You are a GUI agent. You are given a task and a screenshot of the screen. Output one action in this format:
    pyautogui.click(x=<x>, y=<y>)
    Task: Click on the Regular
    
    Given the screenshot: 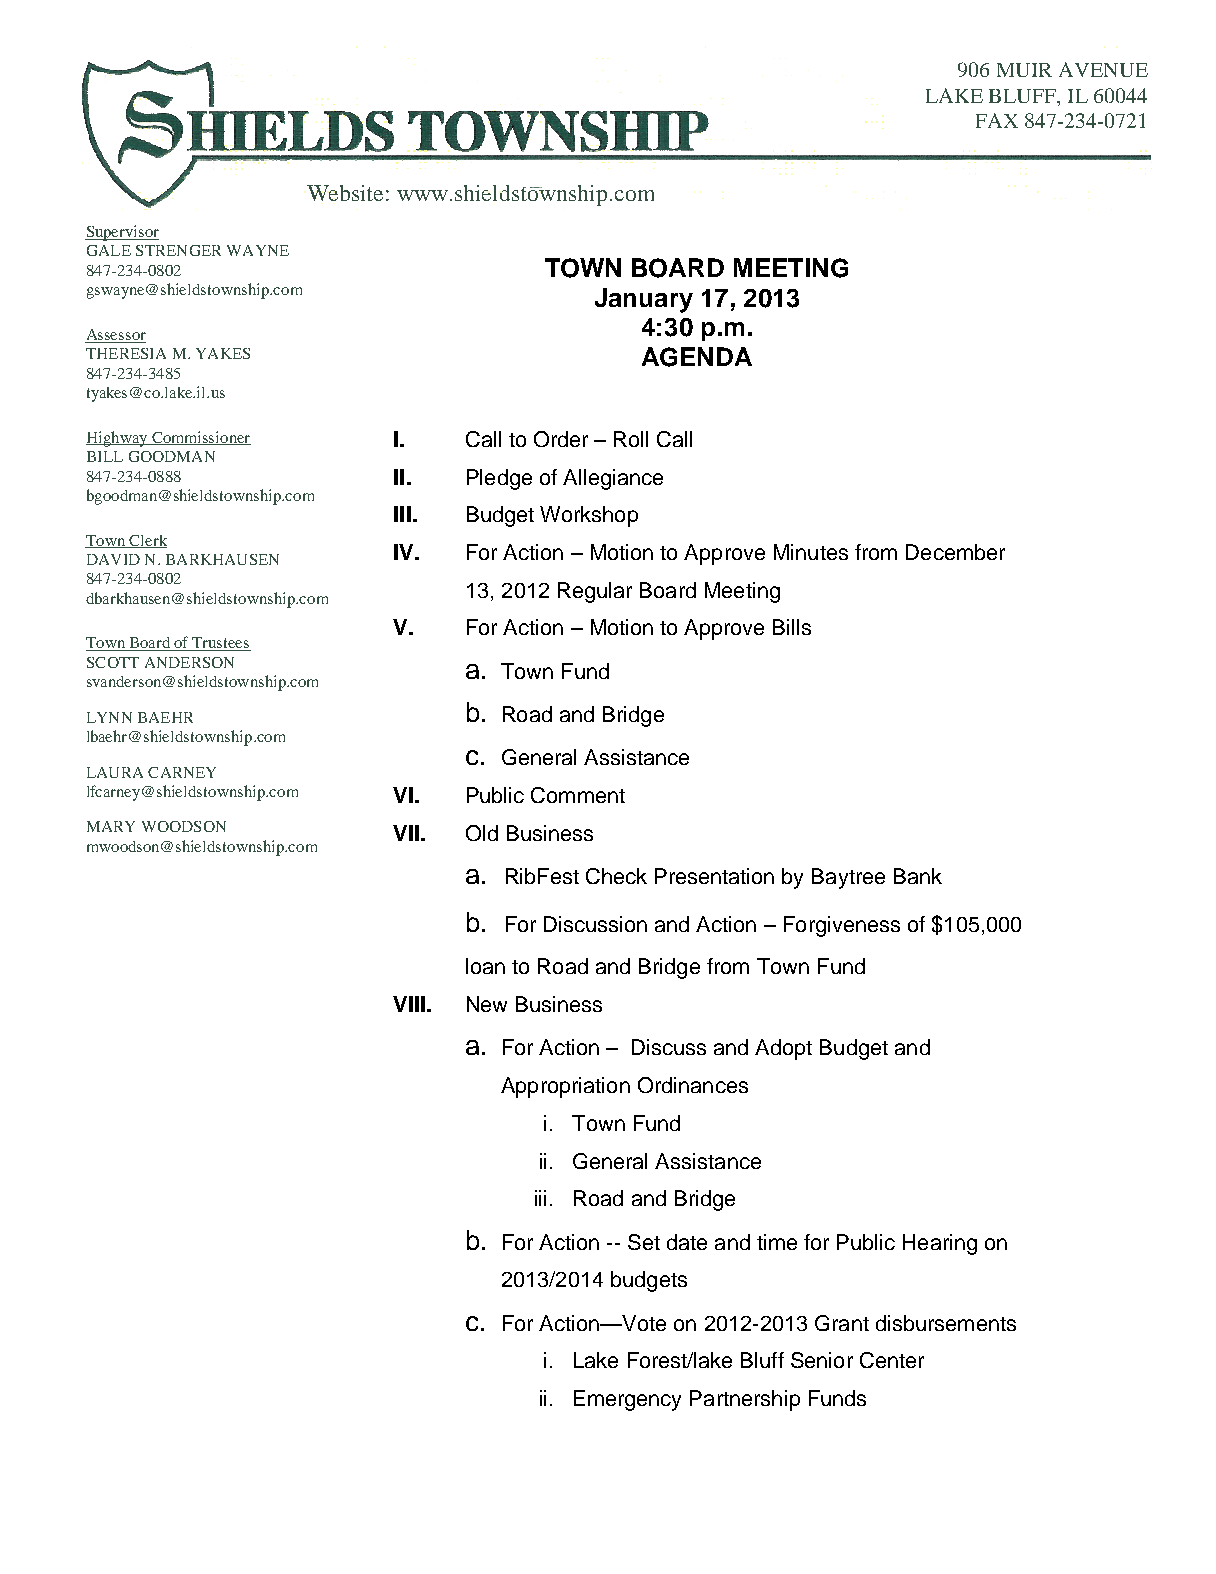 What is the action you would take?
    pyautogui.click(x=595, y=592)
